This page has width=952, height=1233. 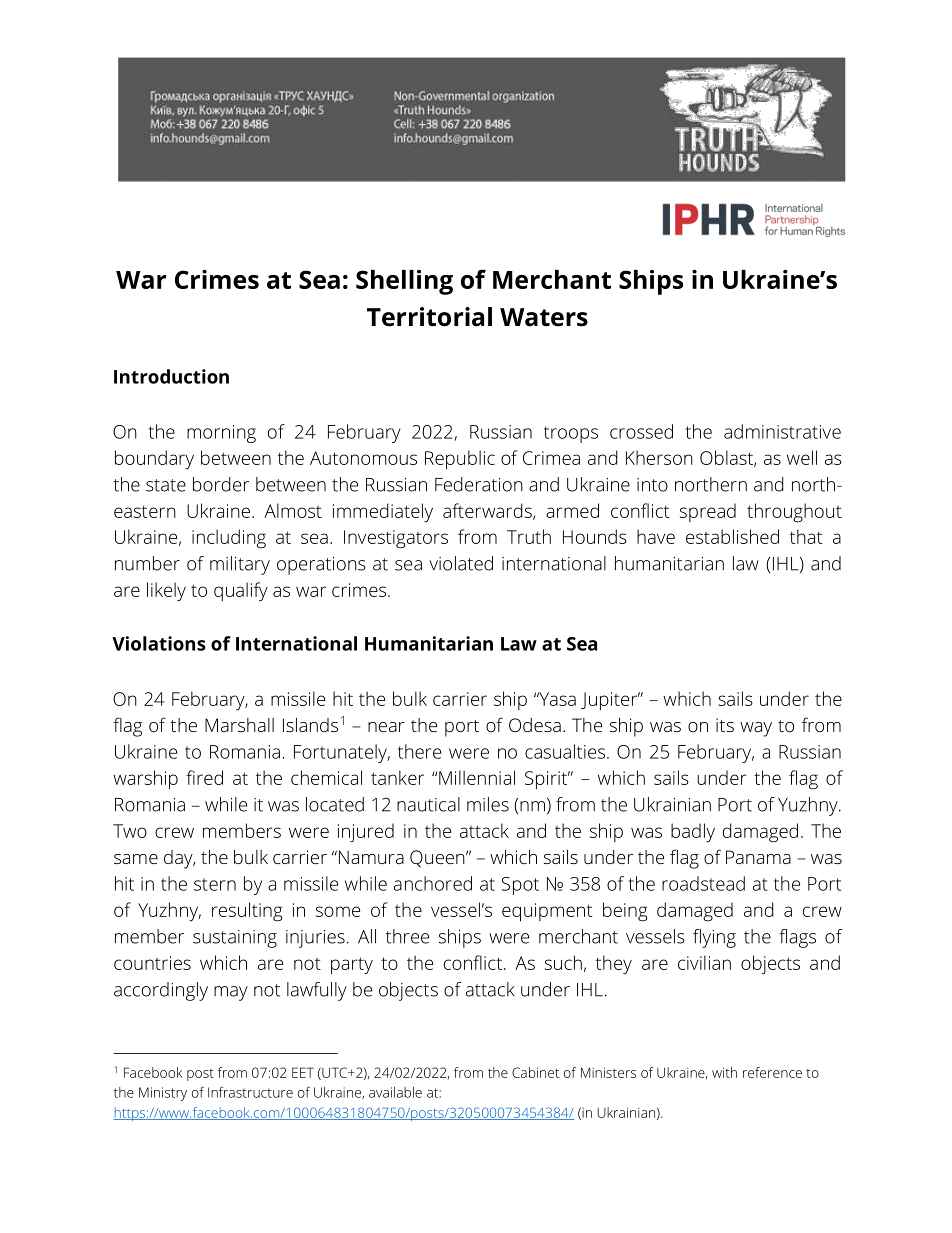 What do you see at coordinates (171, 376) in the page?
I see `Introduction` at bounding box center [171, 376].
